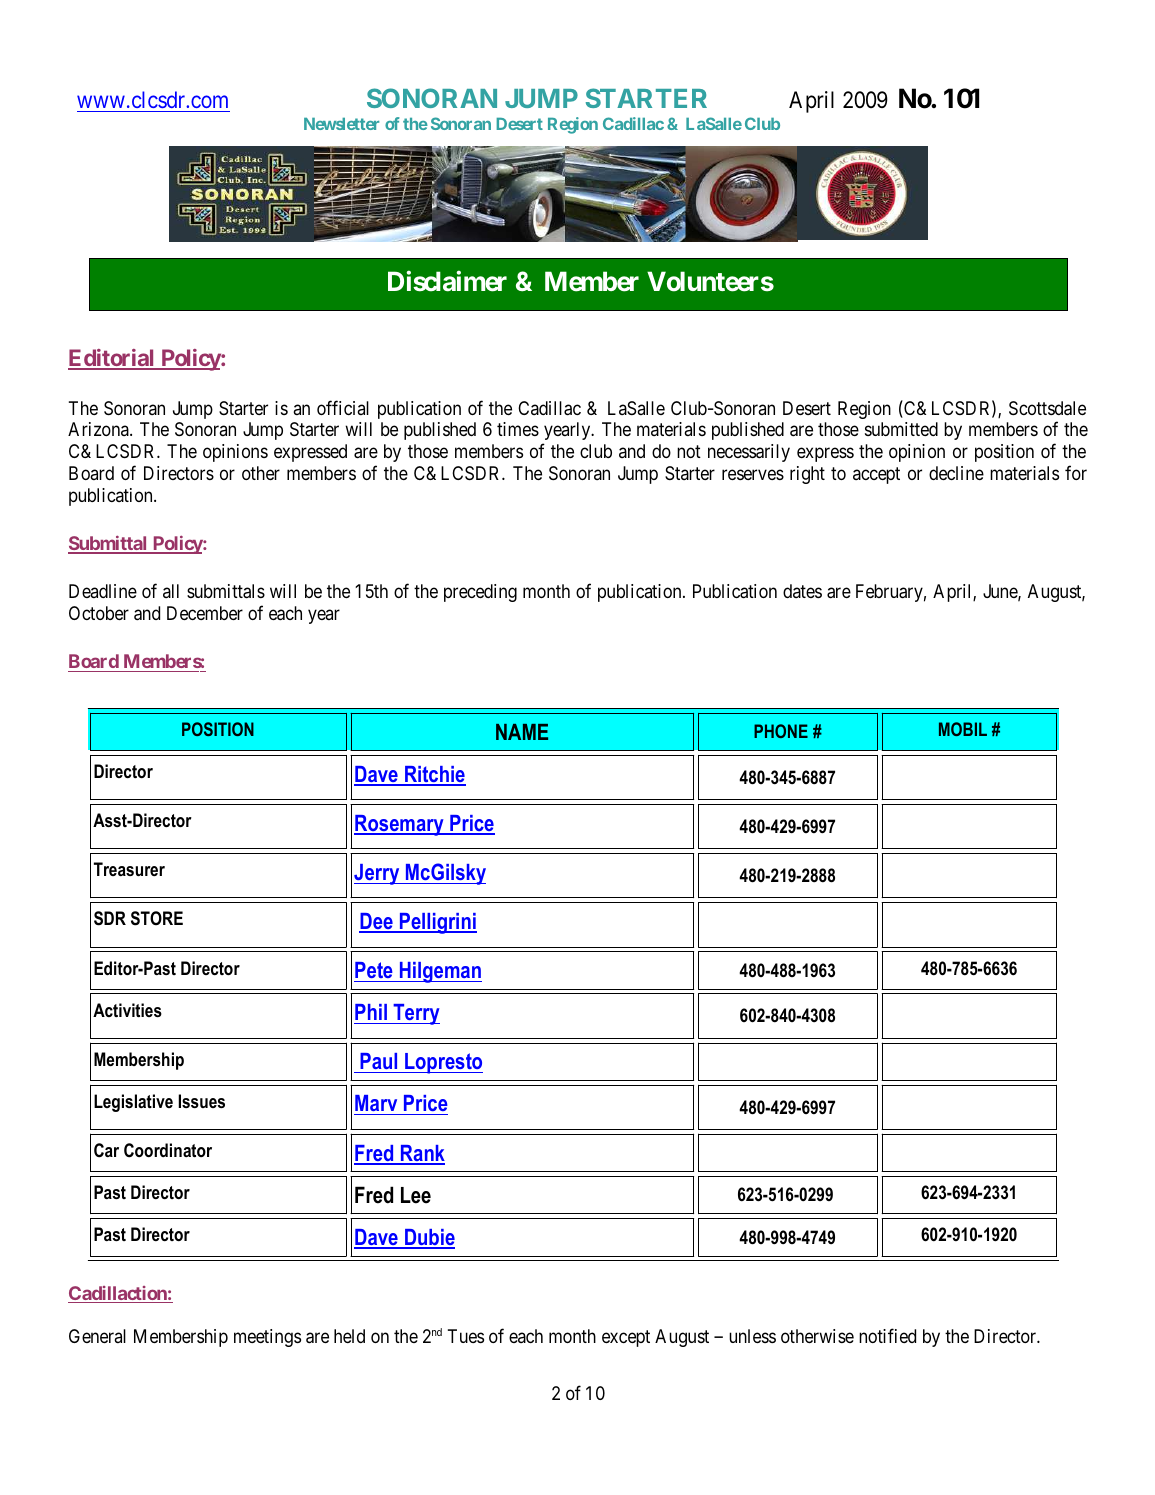 The width and height of the screenshot is (1155, 1495). Describe the element at coordinates (626, 1338) in the screenshot. I see `except` at that location.
